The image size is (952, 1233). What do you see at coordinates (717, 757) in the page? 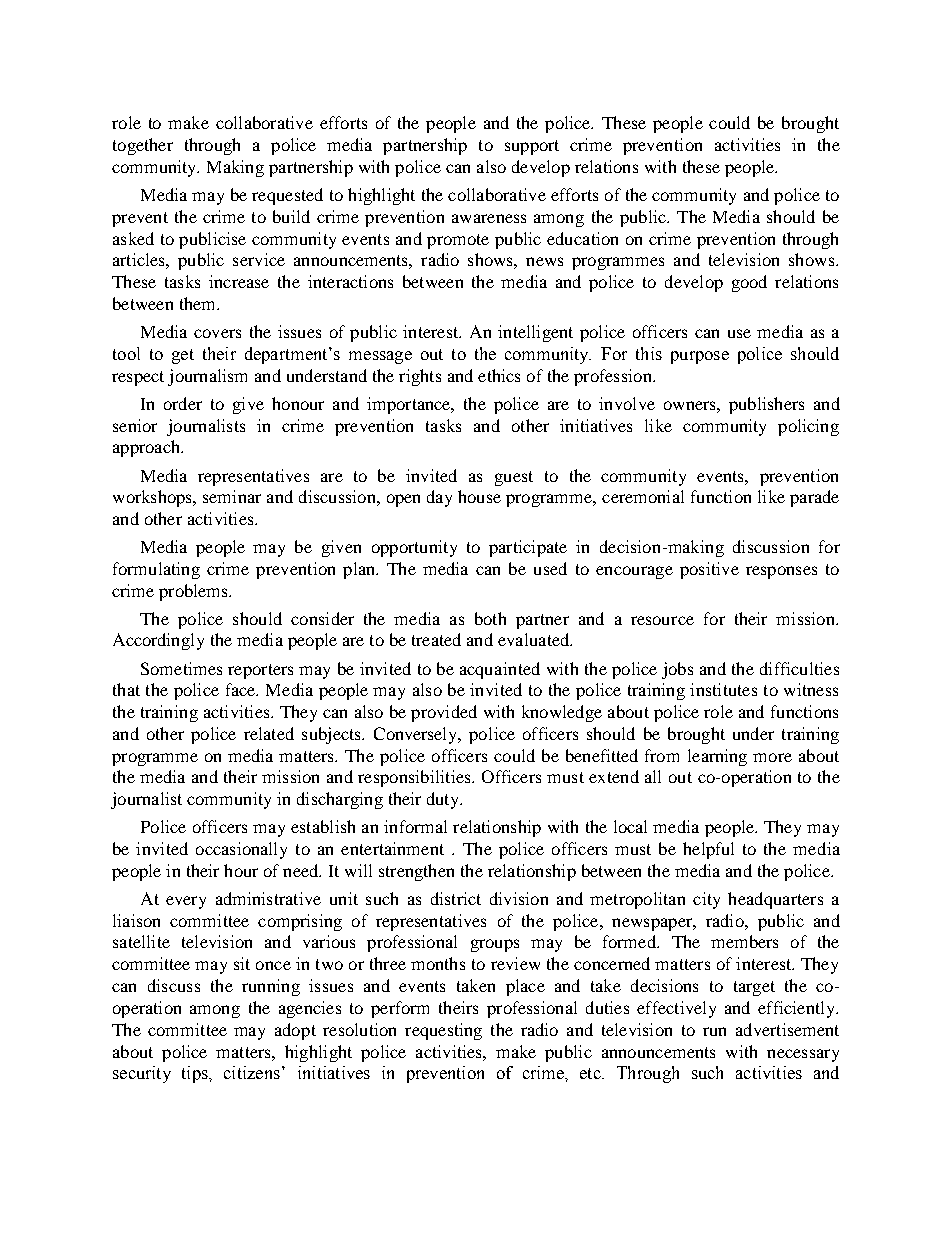
I see `learning` at bounding box center [717, 757].
